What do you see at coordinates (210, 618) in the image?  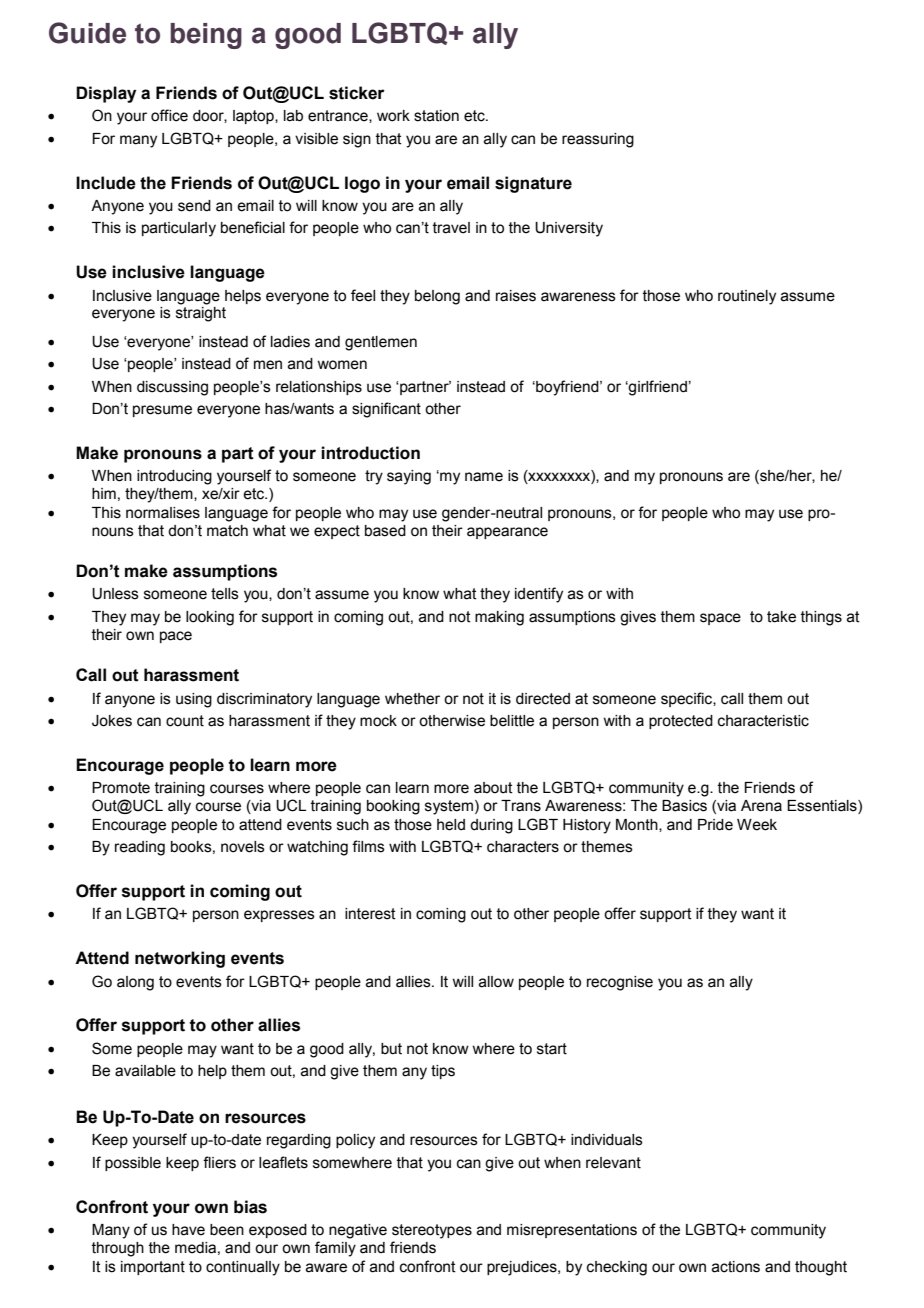 I see `looking` at bounding box center [210, 618].
